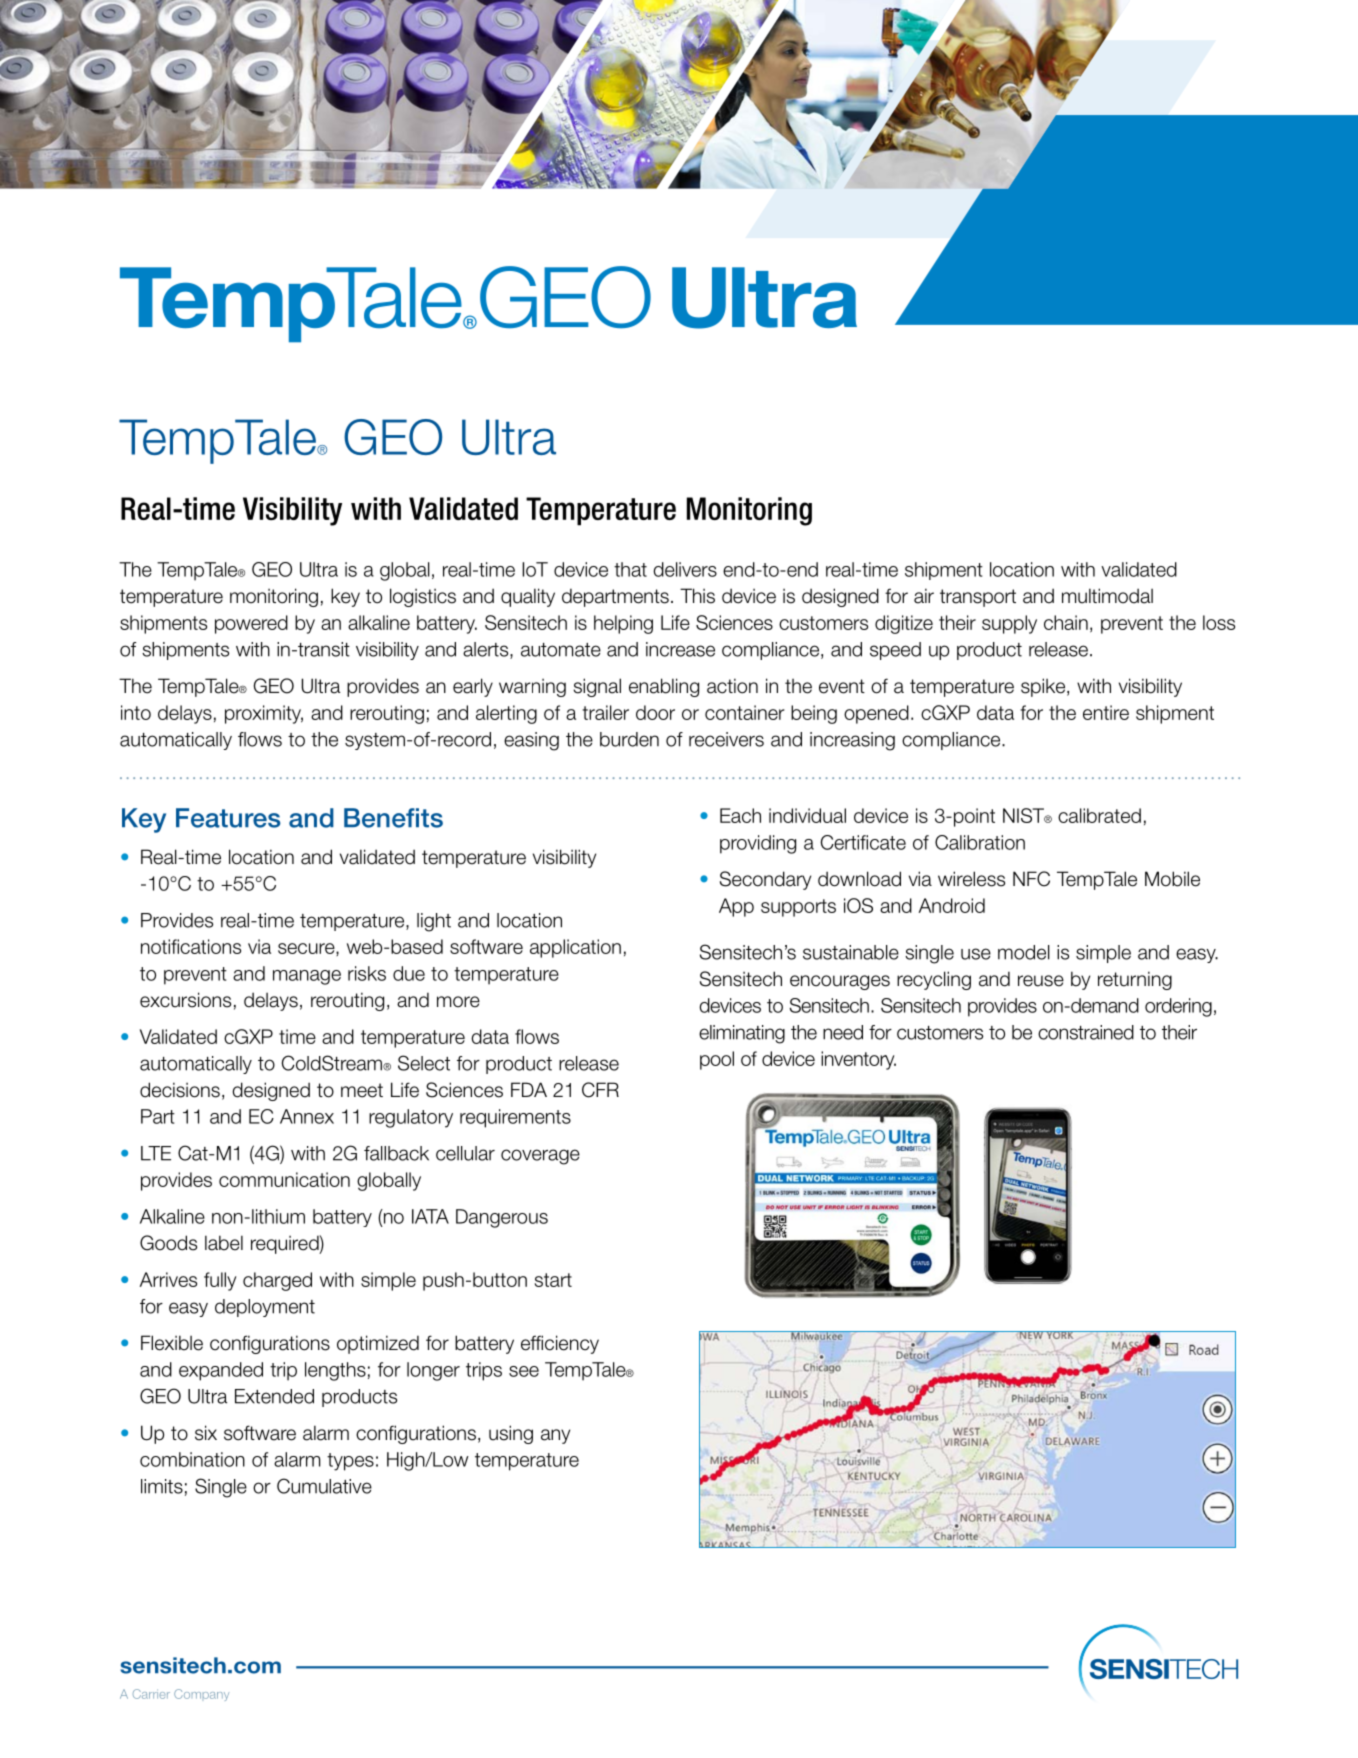 This document has height=1758, width=1358. Describe the element at coordinates (524, 1371) in the document. I see `see` at that location.
